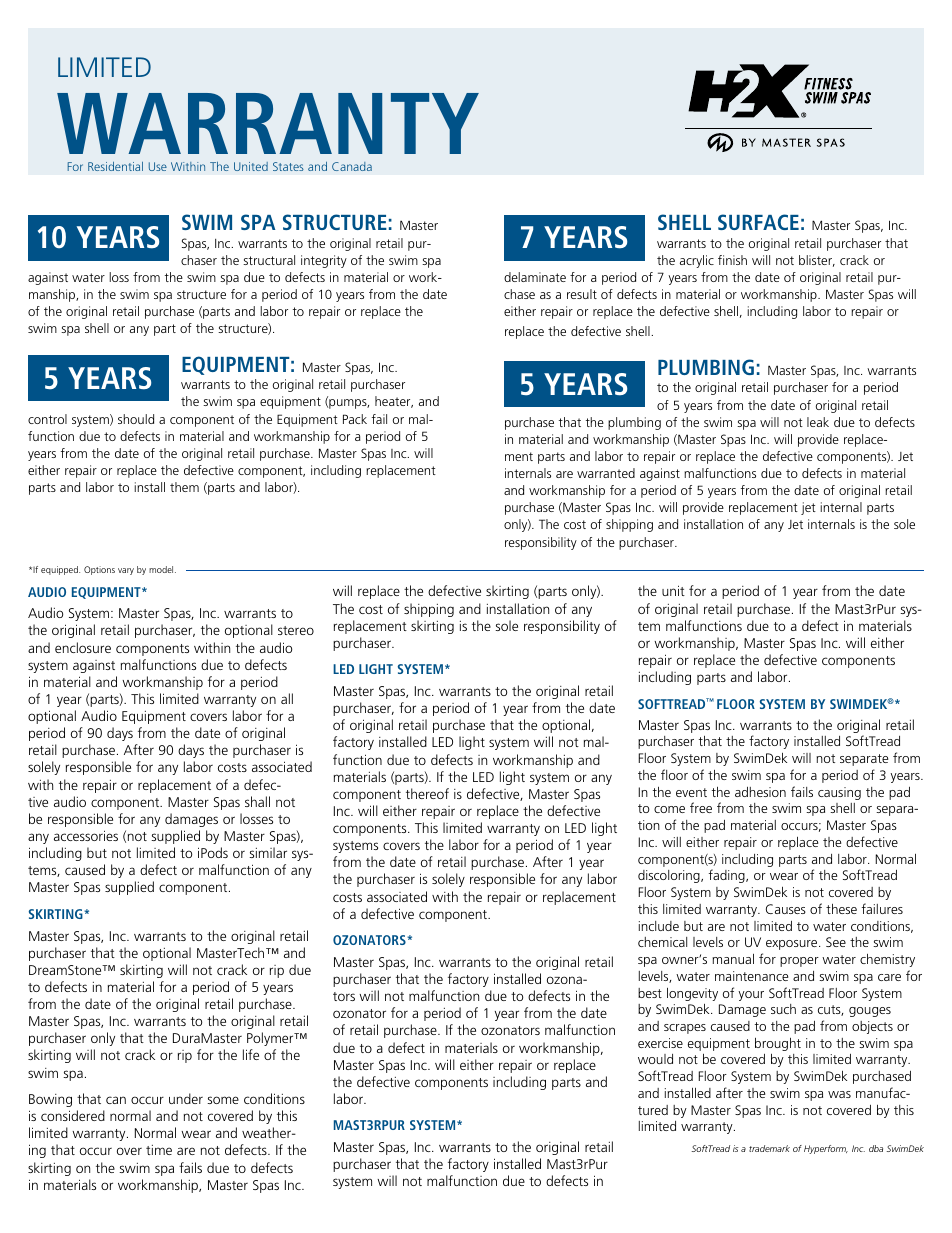 The image size is (952, 1233). What do you see at coordinates (760, 792) in the image?
I see `adhesion` at bounding box center [760, 792].
